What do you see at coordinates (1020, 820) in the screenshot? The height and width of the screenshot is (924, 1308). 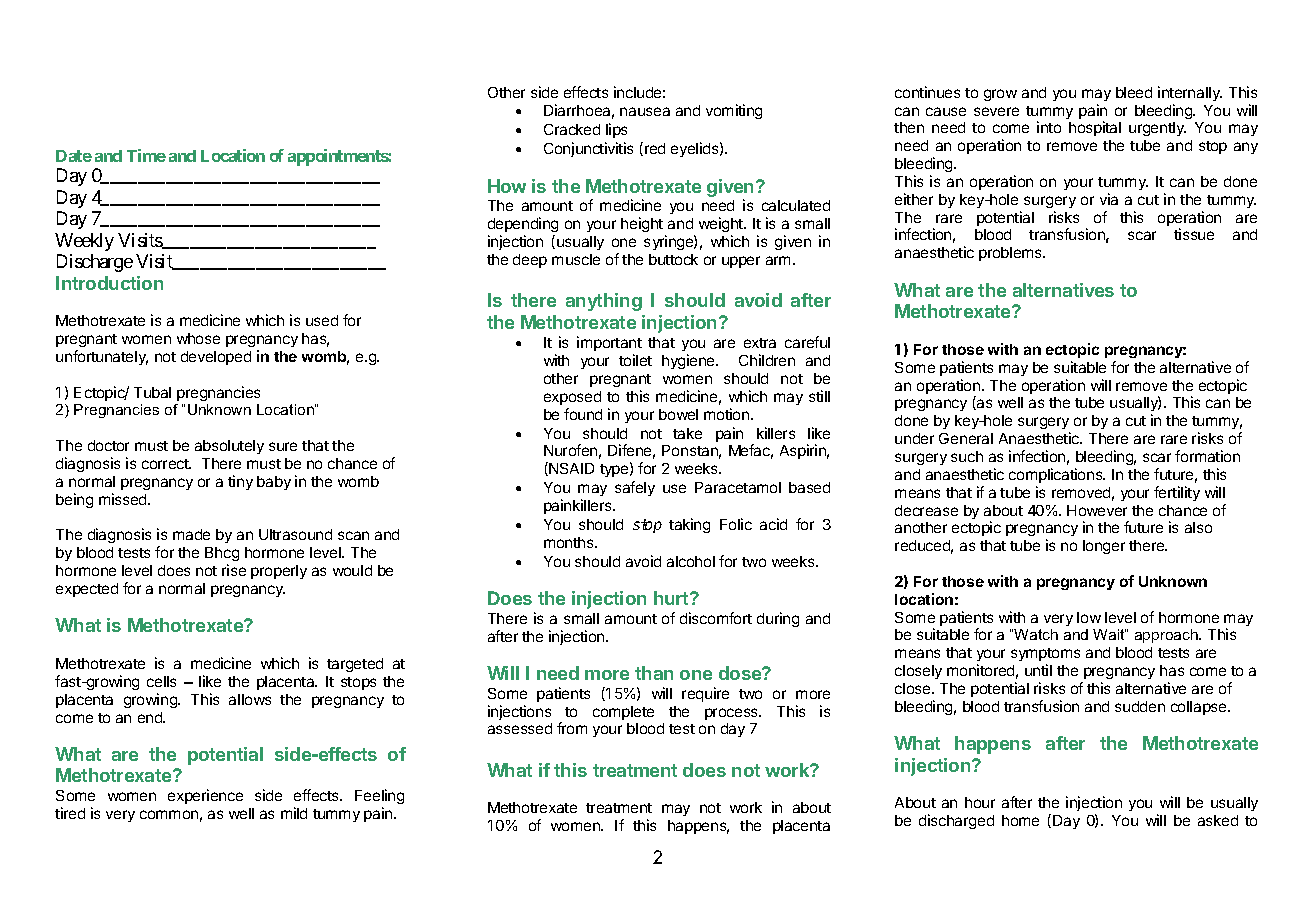 I see `home` at bounding box center [1020, 820].
